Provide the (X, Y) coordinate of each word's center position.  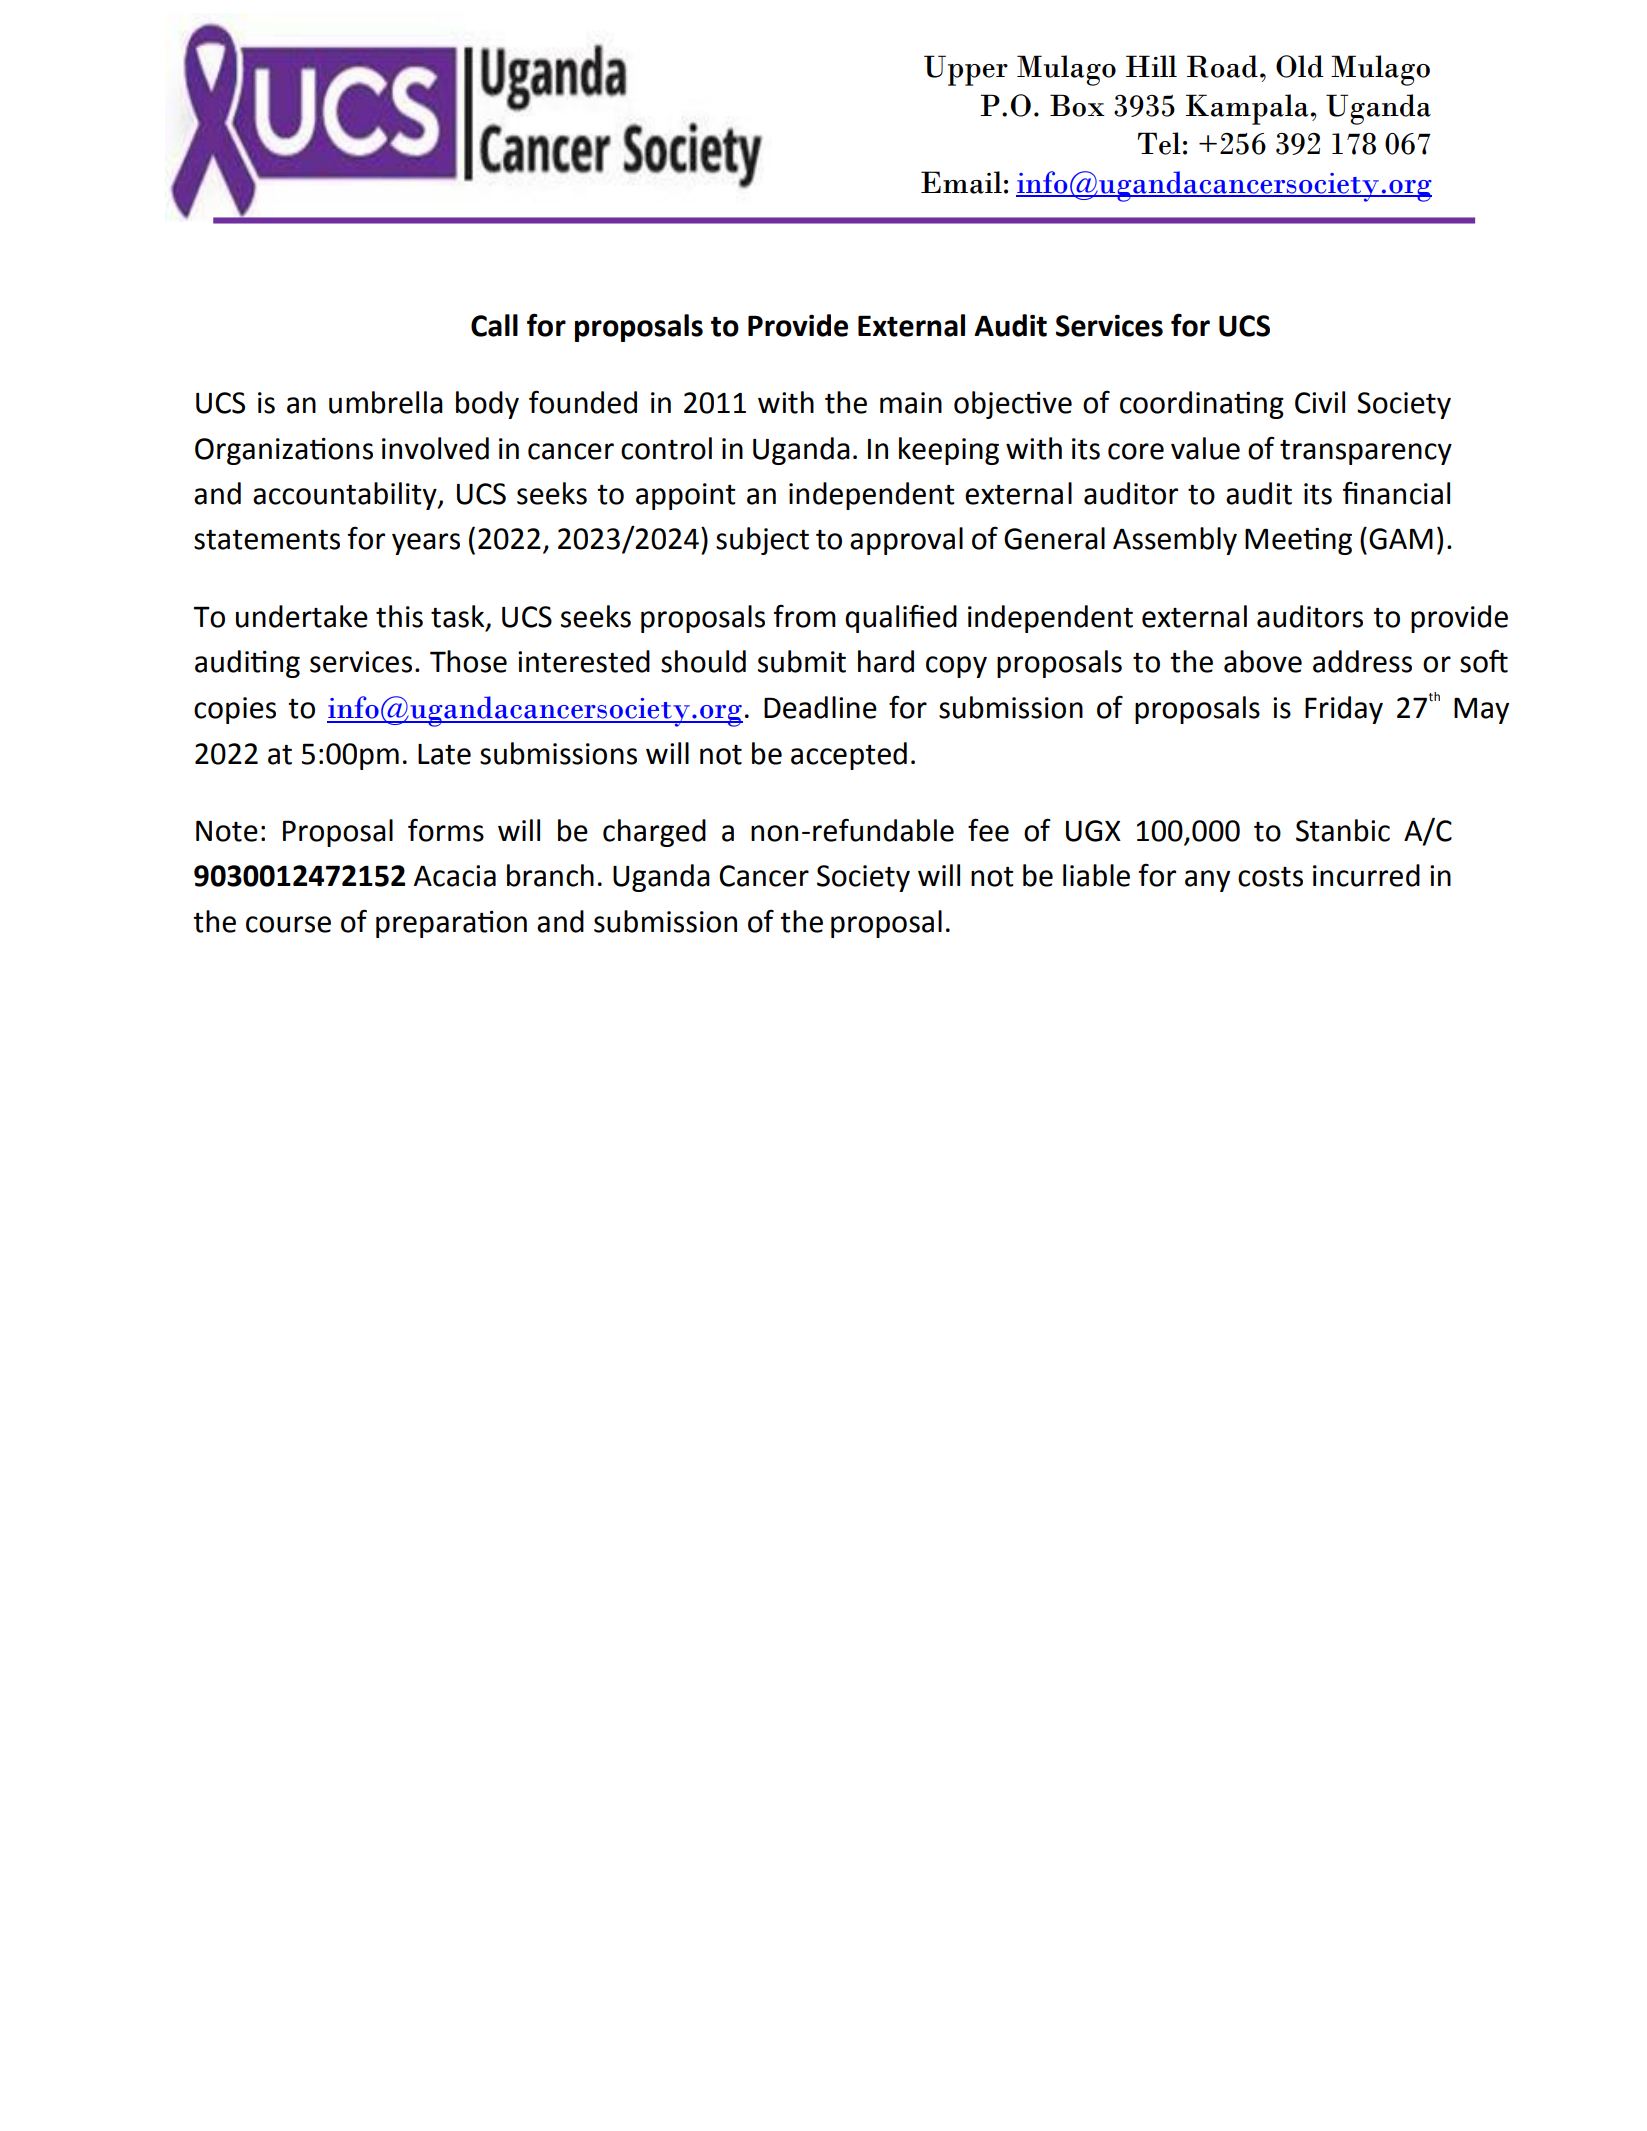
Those (468, 661)
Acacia (455, 876)
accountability (346, 496)
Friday (1344, 710)
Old (1299, 66)
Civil (1320, 402)
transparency (1366, 452)
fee (988, 830)
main (911, 403)
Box (1077, 105)
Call (494, 325)
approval (906, 541)
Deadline (820, 707)
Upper (966, 70)
